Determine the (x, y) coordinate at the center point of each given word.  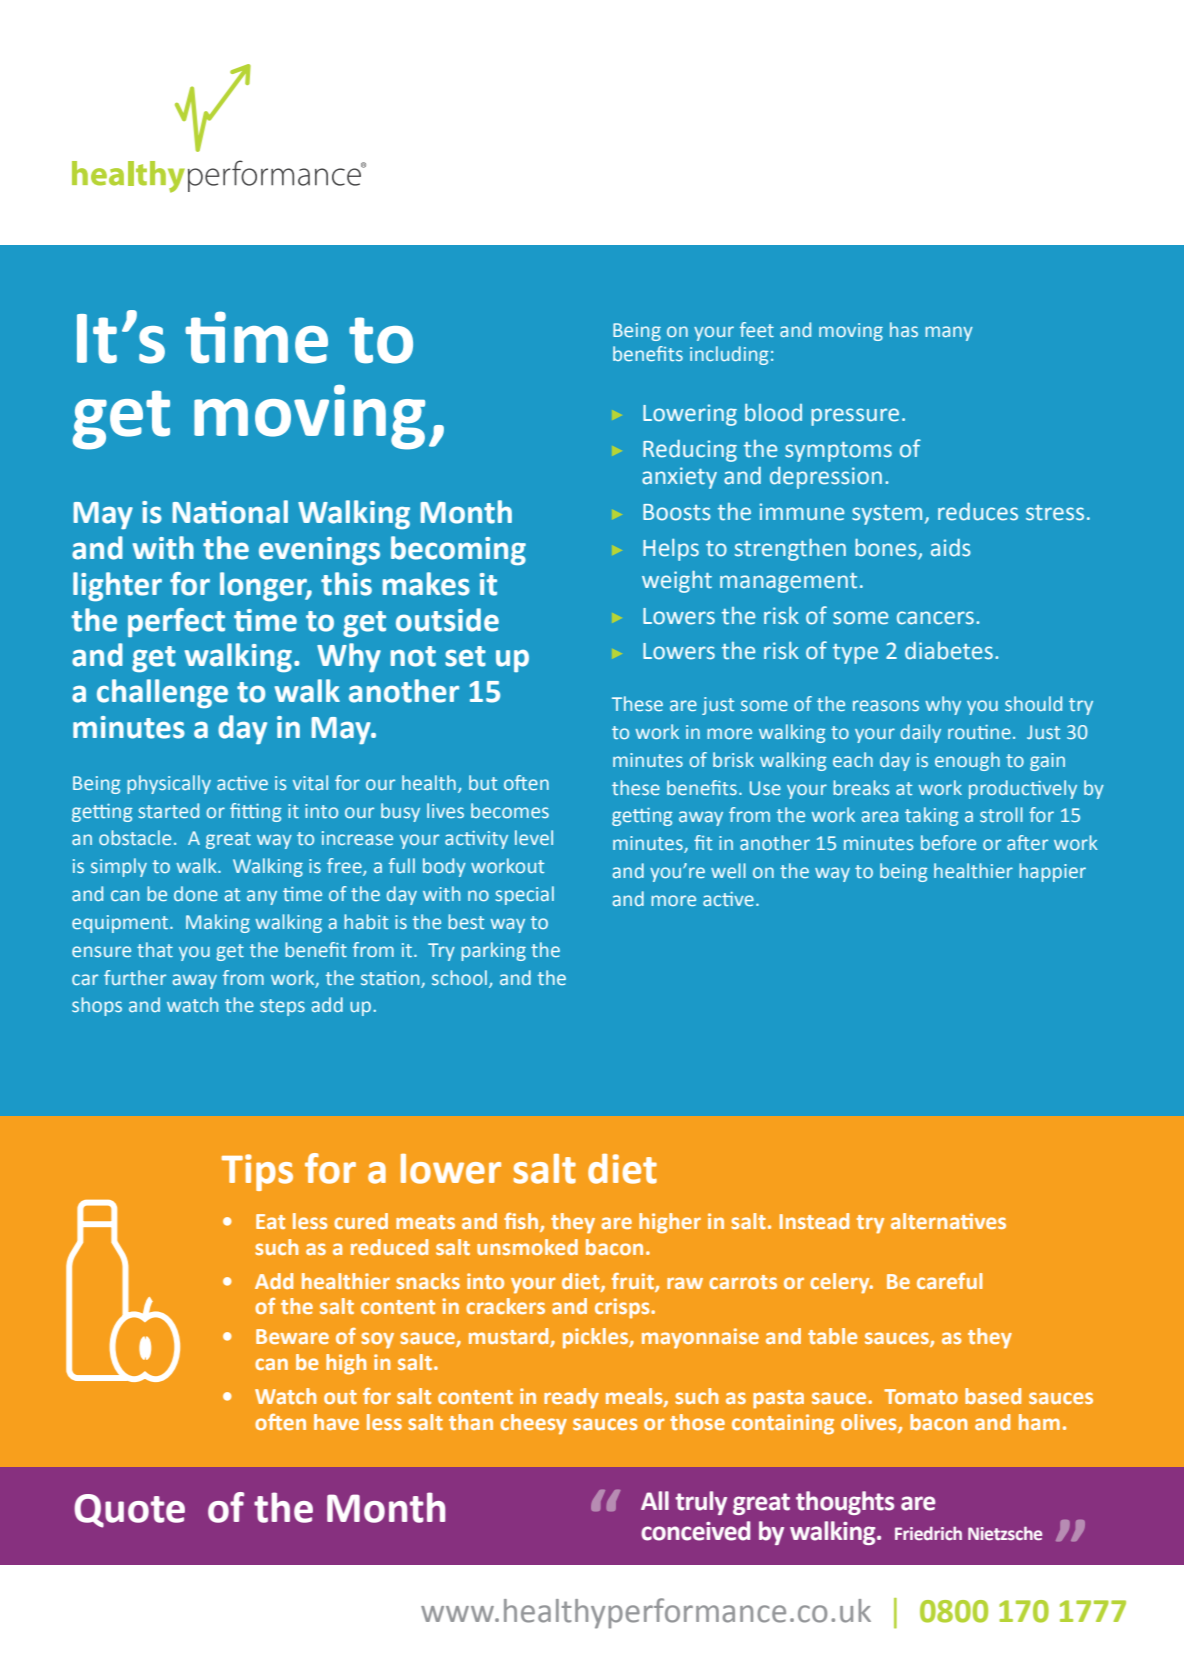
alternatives (948, 1221)
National (230, 512)
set (465, 656)
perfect (176, 622)
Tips (257, 1172)
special (524, 895)
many (949, 333)
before (948, 842)
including (729, 355)
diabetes (949, 651)
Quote (129, 1511)
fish (522, 1222)
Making (218, 923)
